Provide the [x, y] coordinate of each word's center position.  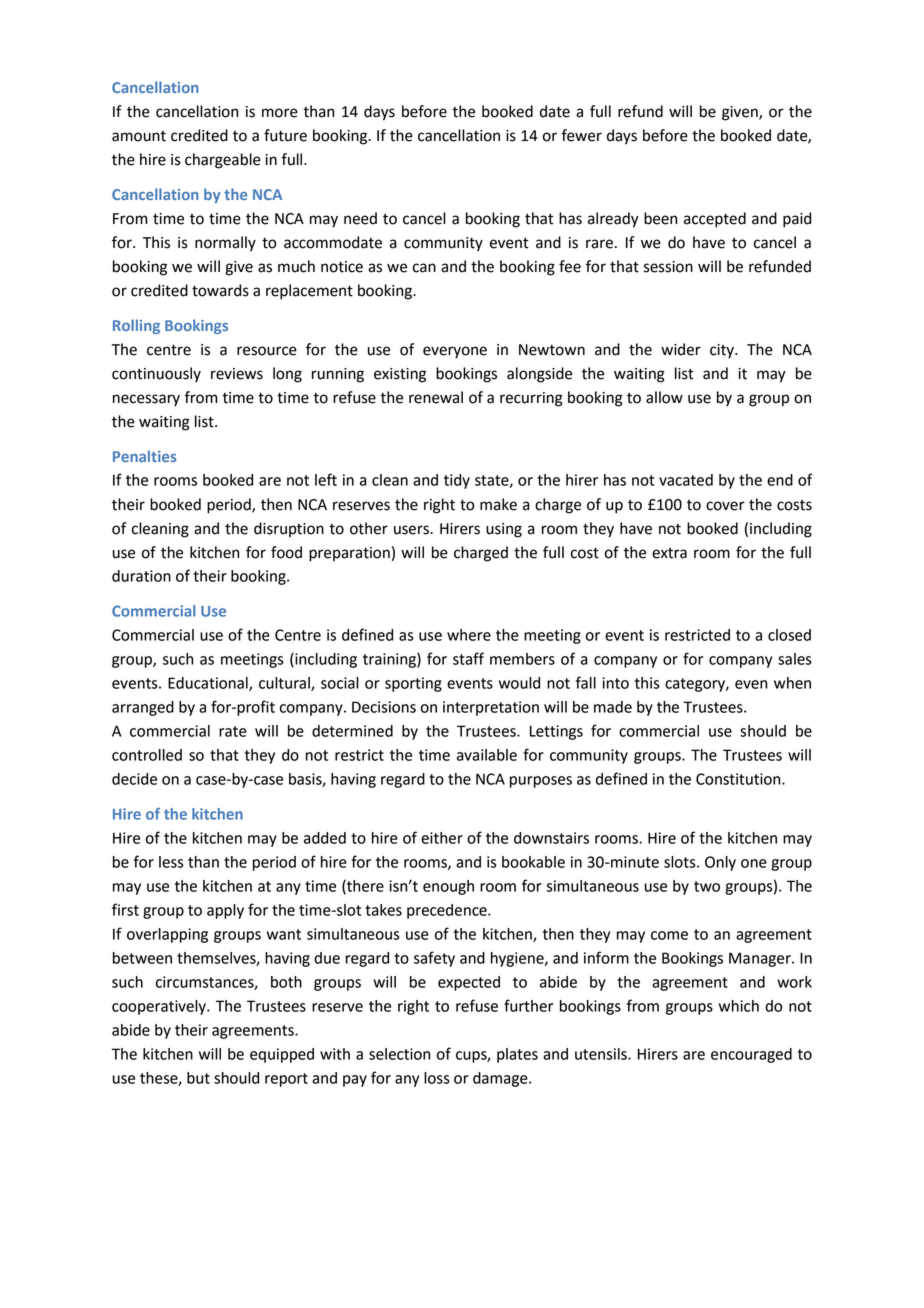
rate [233, 731]
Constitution [739, 779]
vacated [686, 480]
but [198, 1078]
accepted [715, 220]
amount [139, 136]
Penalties [144, 456]
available [487, 755]
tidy [457, 481]
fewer [581, 135]
